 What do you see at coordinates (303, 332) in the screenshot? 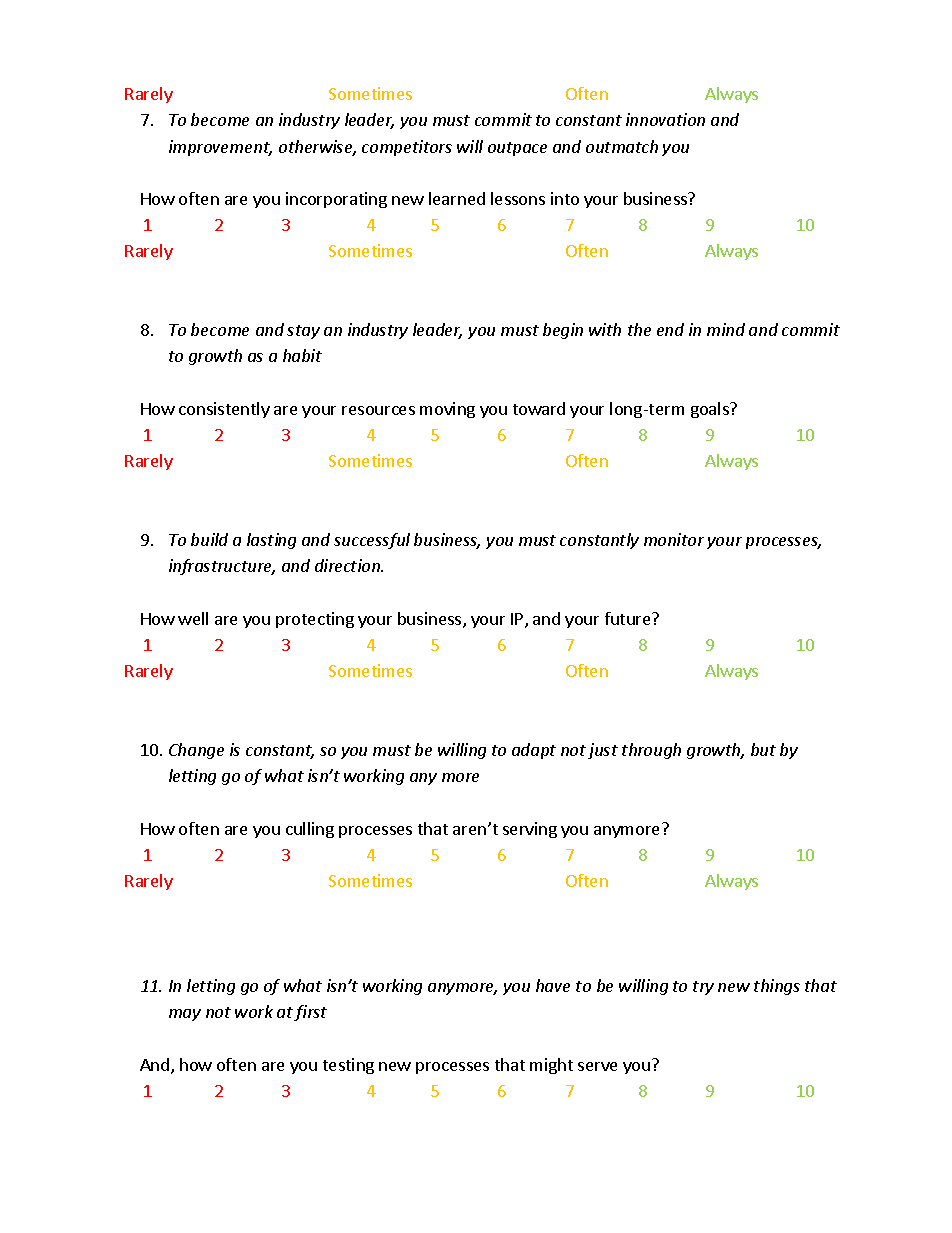
I see `stay` at bounding box center [303, 332].
